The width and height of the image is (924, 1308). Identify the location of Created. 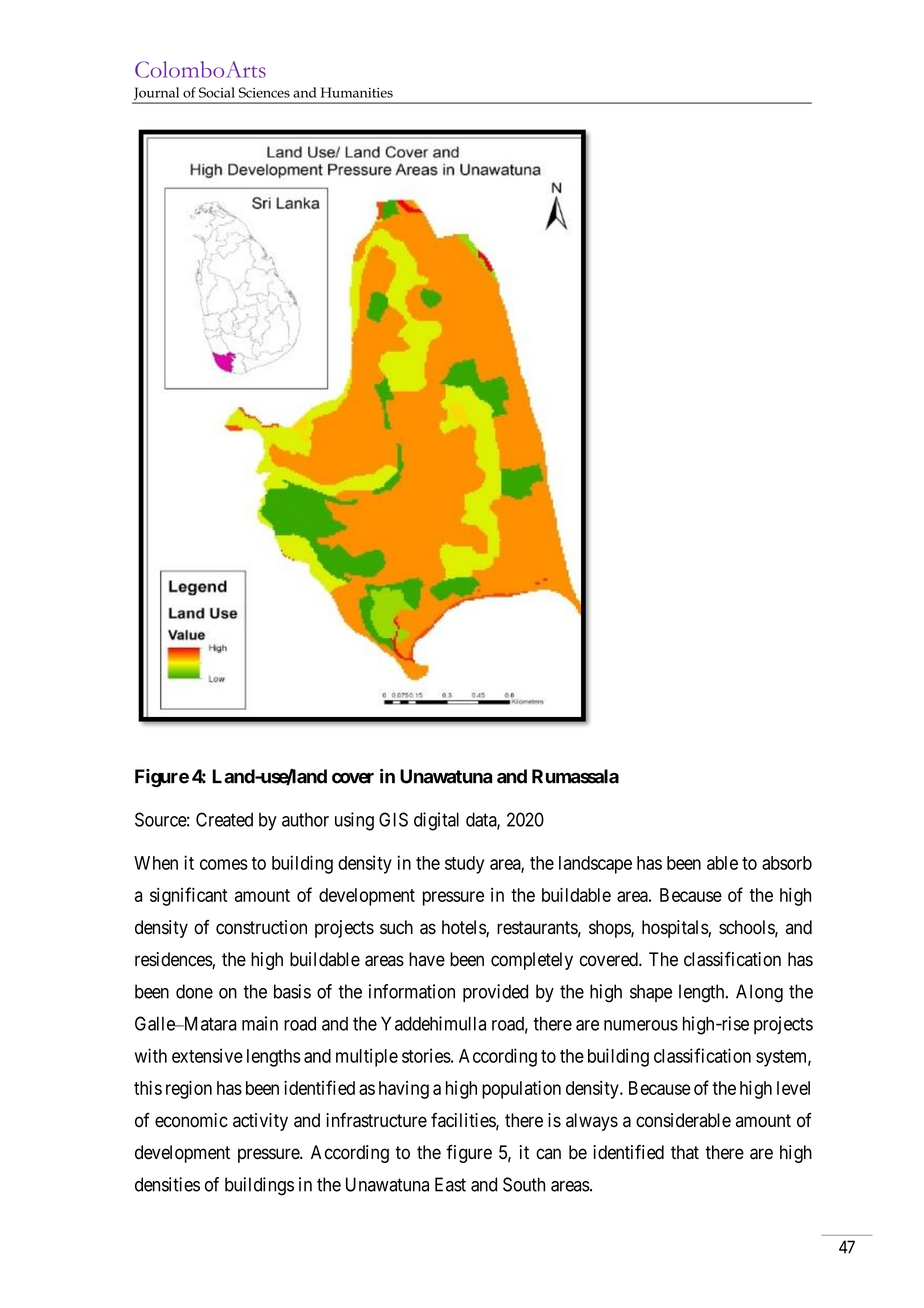
(224, 819).
